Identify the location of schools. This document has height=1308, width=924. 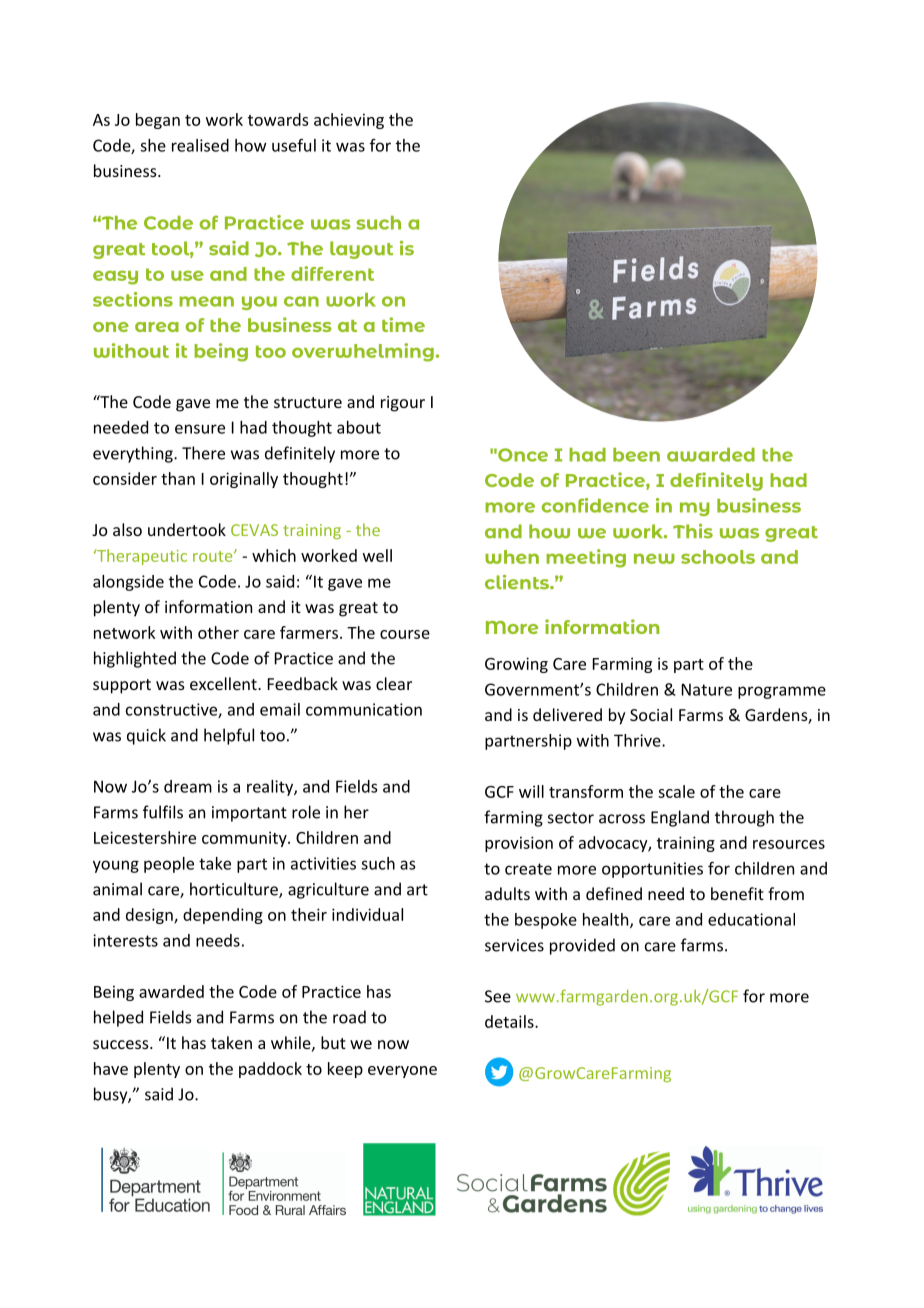
(718, 557).
